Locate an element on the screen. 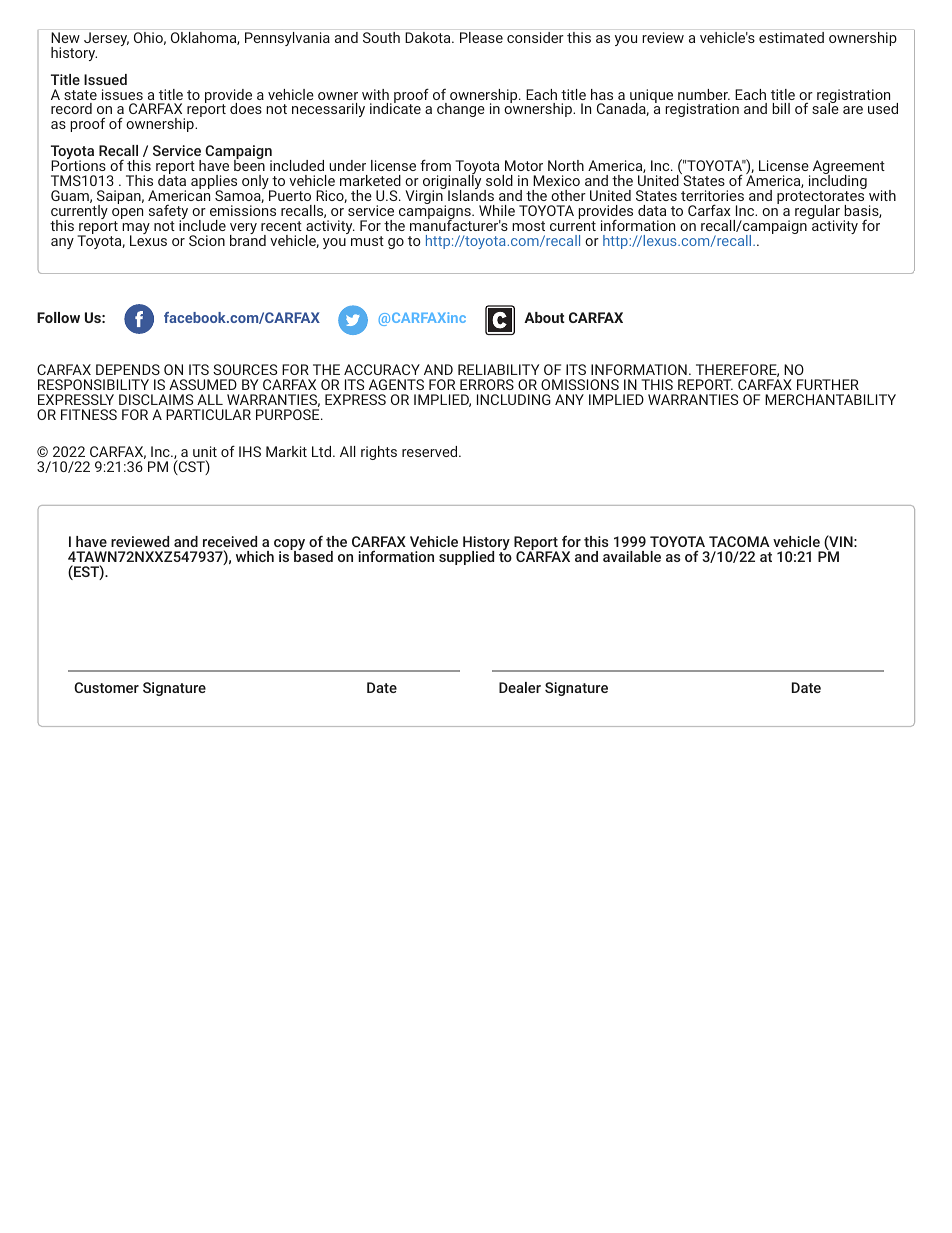 This screenshot has height=1233, width=952. Jersey is located at coordinates (106, 39).
